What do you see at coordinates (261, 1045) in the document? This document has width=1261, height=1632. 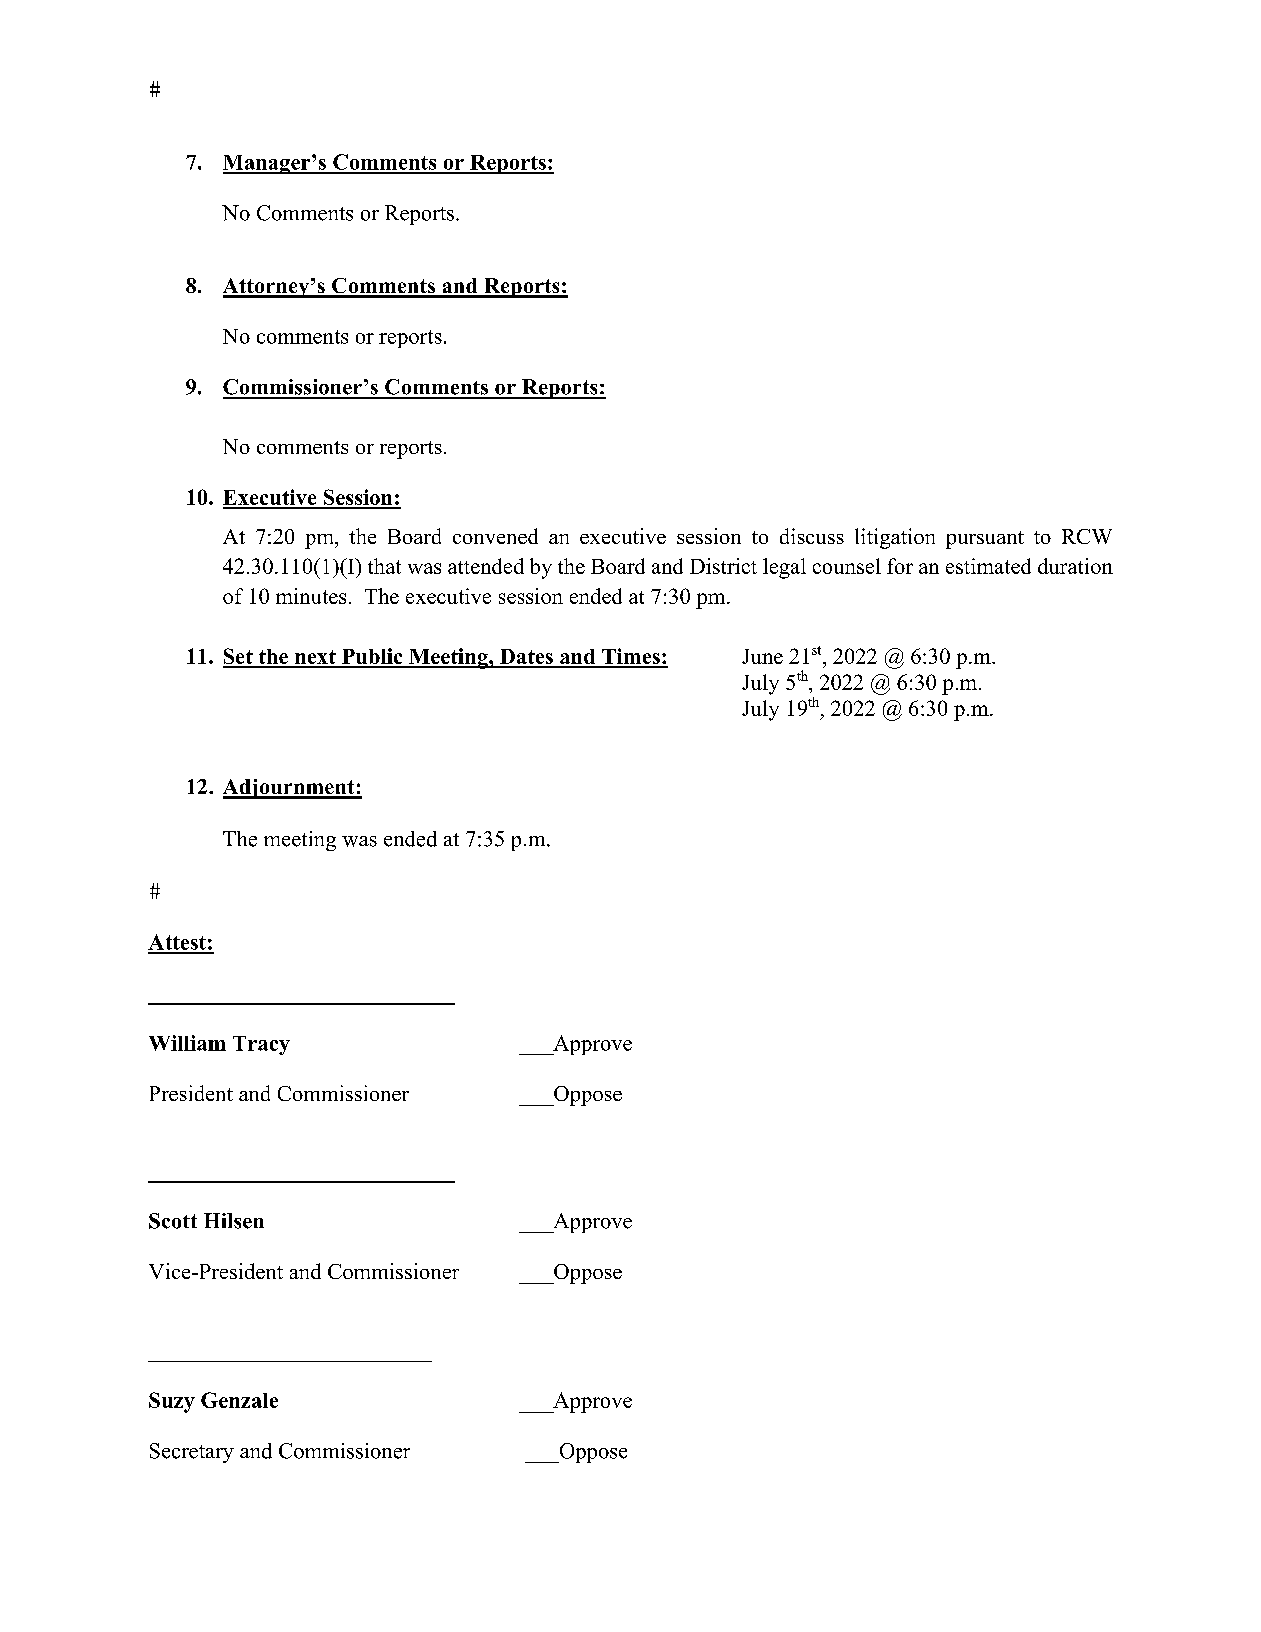 I see `Tracy` at bounding box center [261, 1045].
